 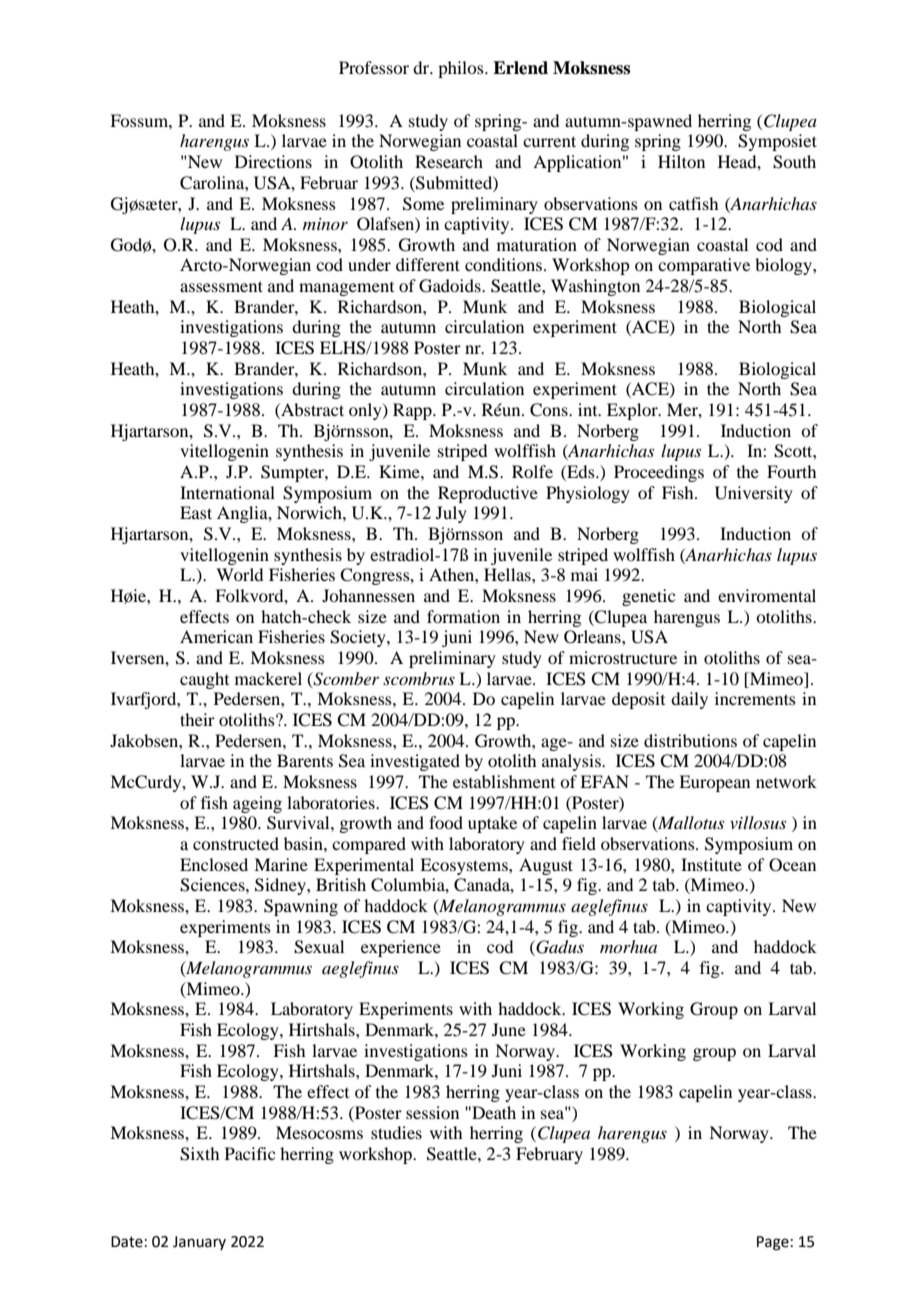 What do you see at coordinates (273, 161) in the screenshot?
I see `Directions` at bounding box center [273, 161].
